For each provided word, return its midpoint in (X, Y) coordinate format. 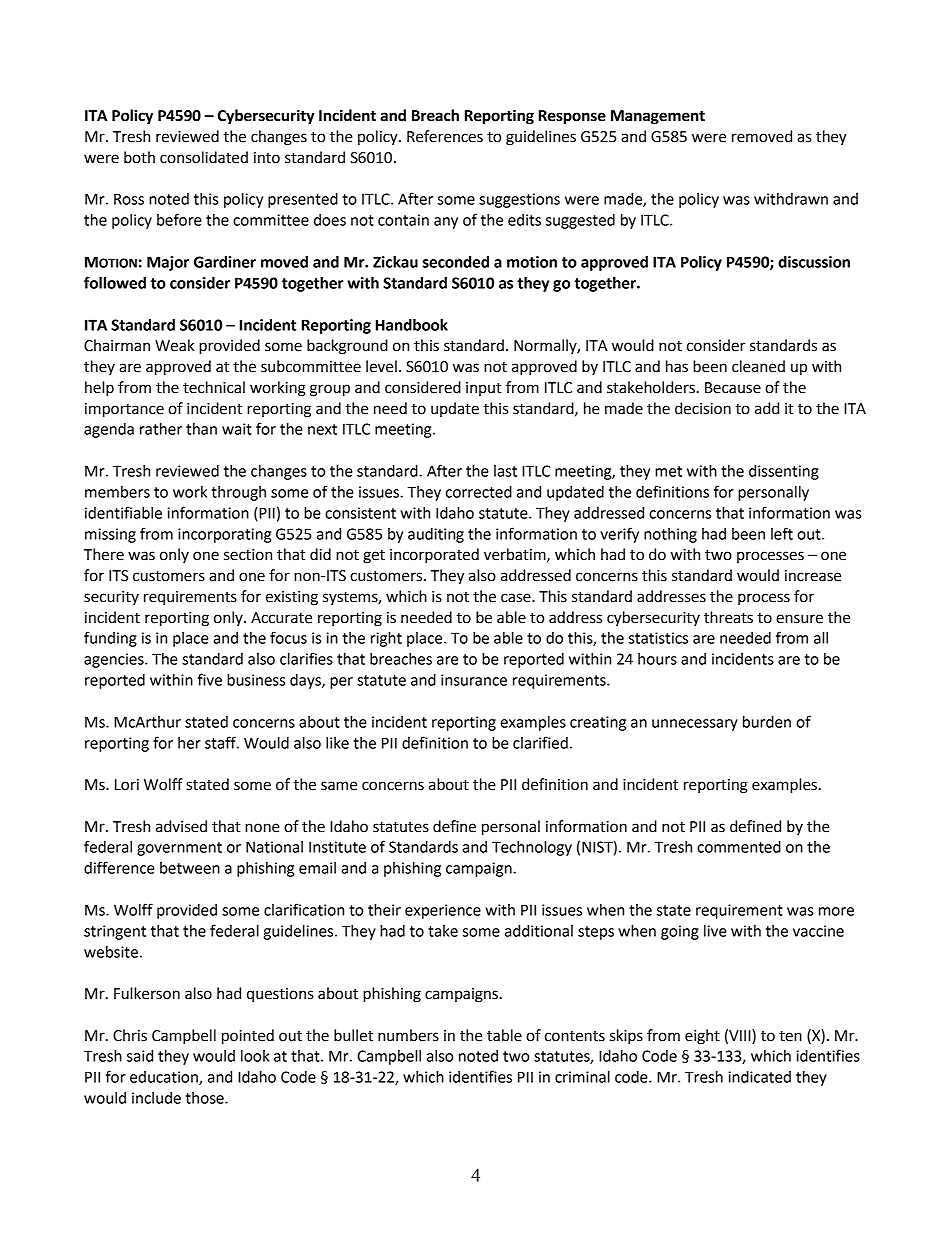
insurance (474, 680)
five (209, 679)
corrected (479, 492)
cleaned (758, 366)
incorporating (224, 535)
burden (767, 722)
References (445, 136)
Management (658, 117)
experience (443, 911)
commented (739, 847)
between (190, 868)
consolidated (204, 157)
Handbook (412, 325)
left (782, 533)
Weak (174, 345)
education (165, 1078)
